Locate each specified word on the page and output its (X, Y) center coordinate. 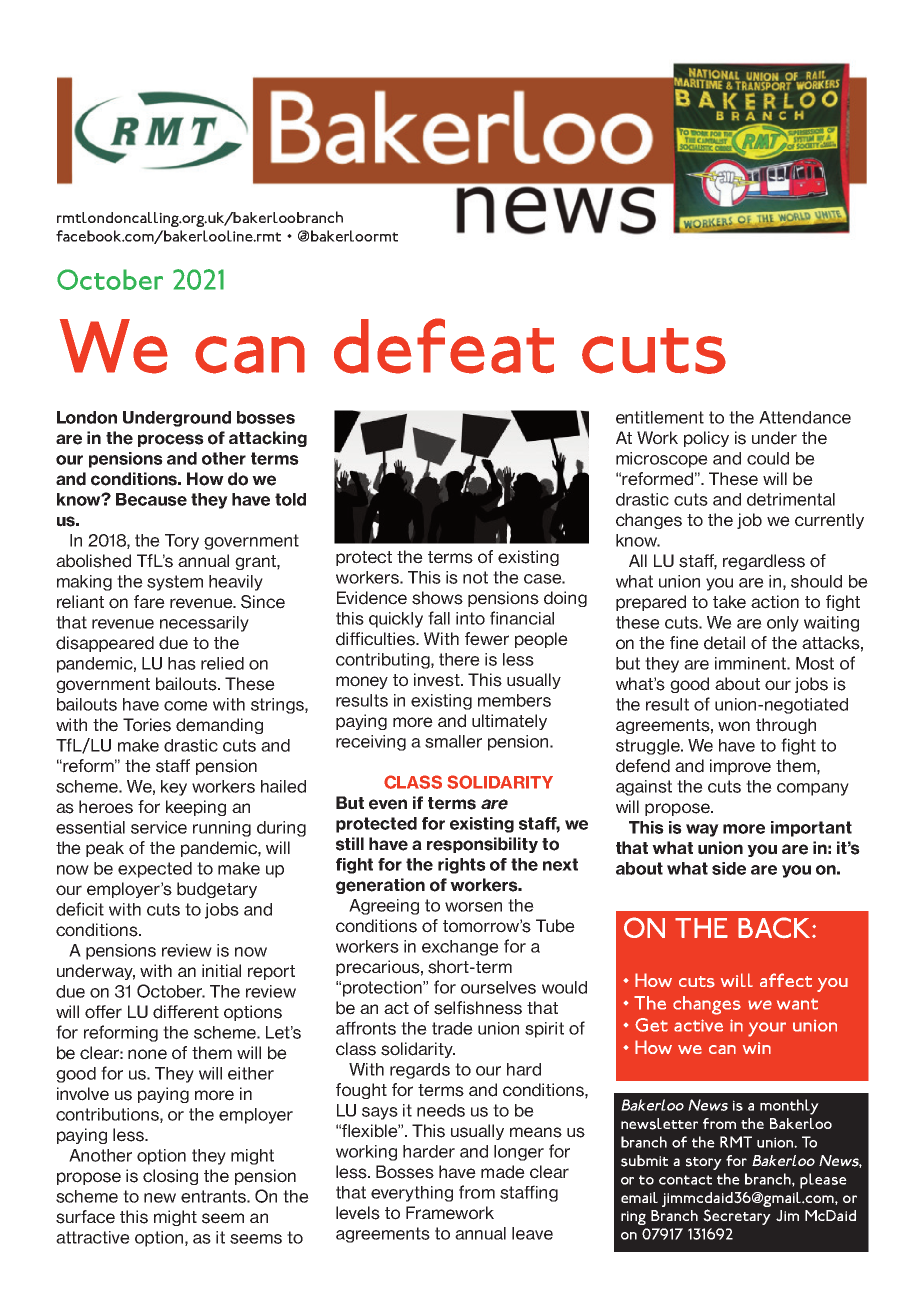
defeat (444, 346)
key (174, 788)
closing (170, 1177)
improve (740, 767)
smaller (453, 741)
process (171, 440)
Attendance (805, 417)
